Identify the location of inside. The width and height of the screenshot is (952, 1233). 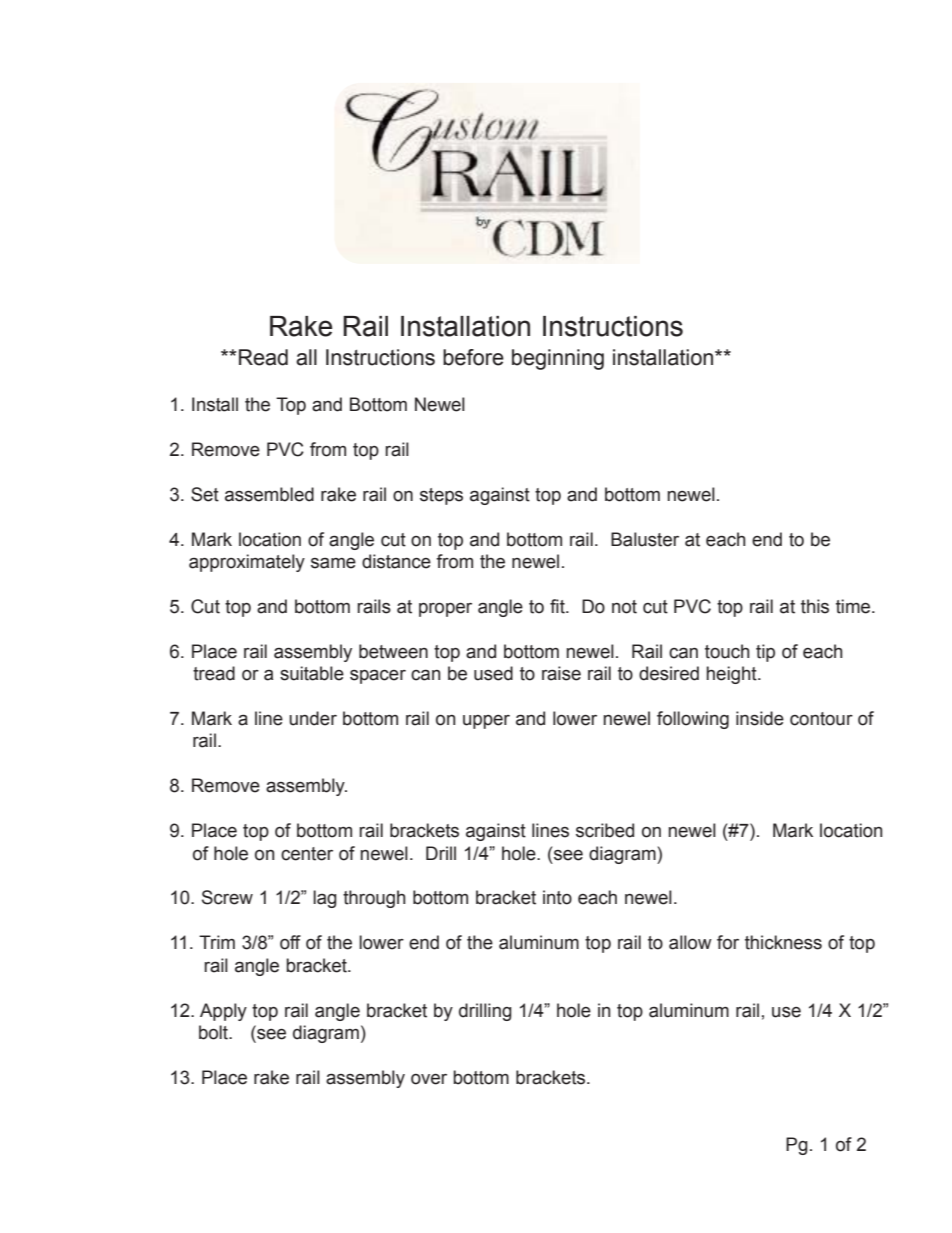
(760, 718).
